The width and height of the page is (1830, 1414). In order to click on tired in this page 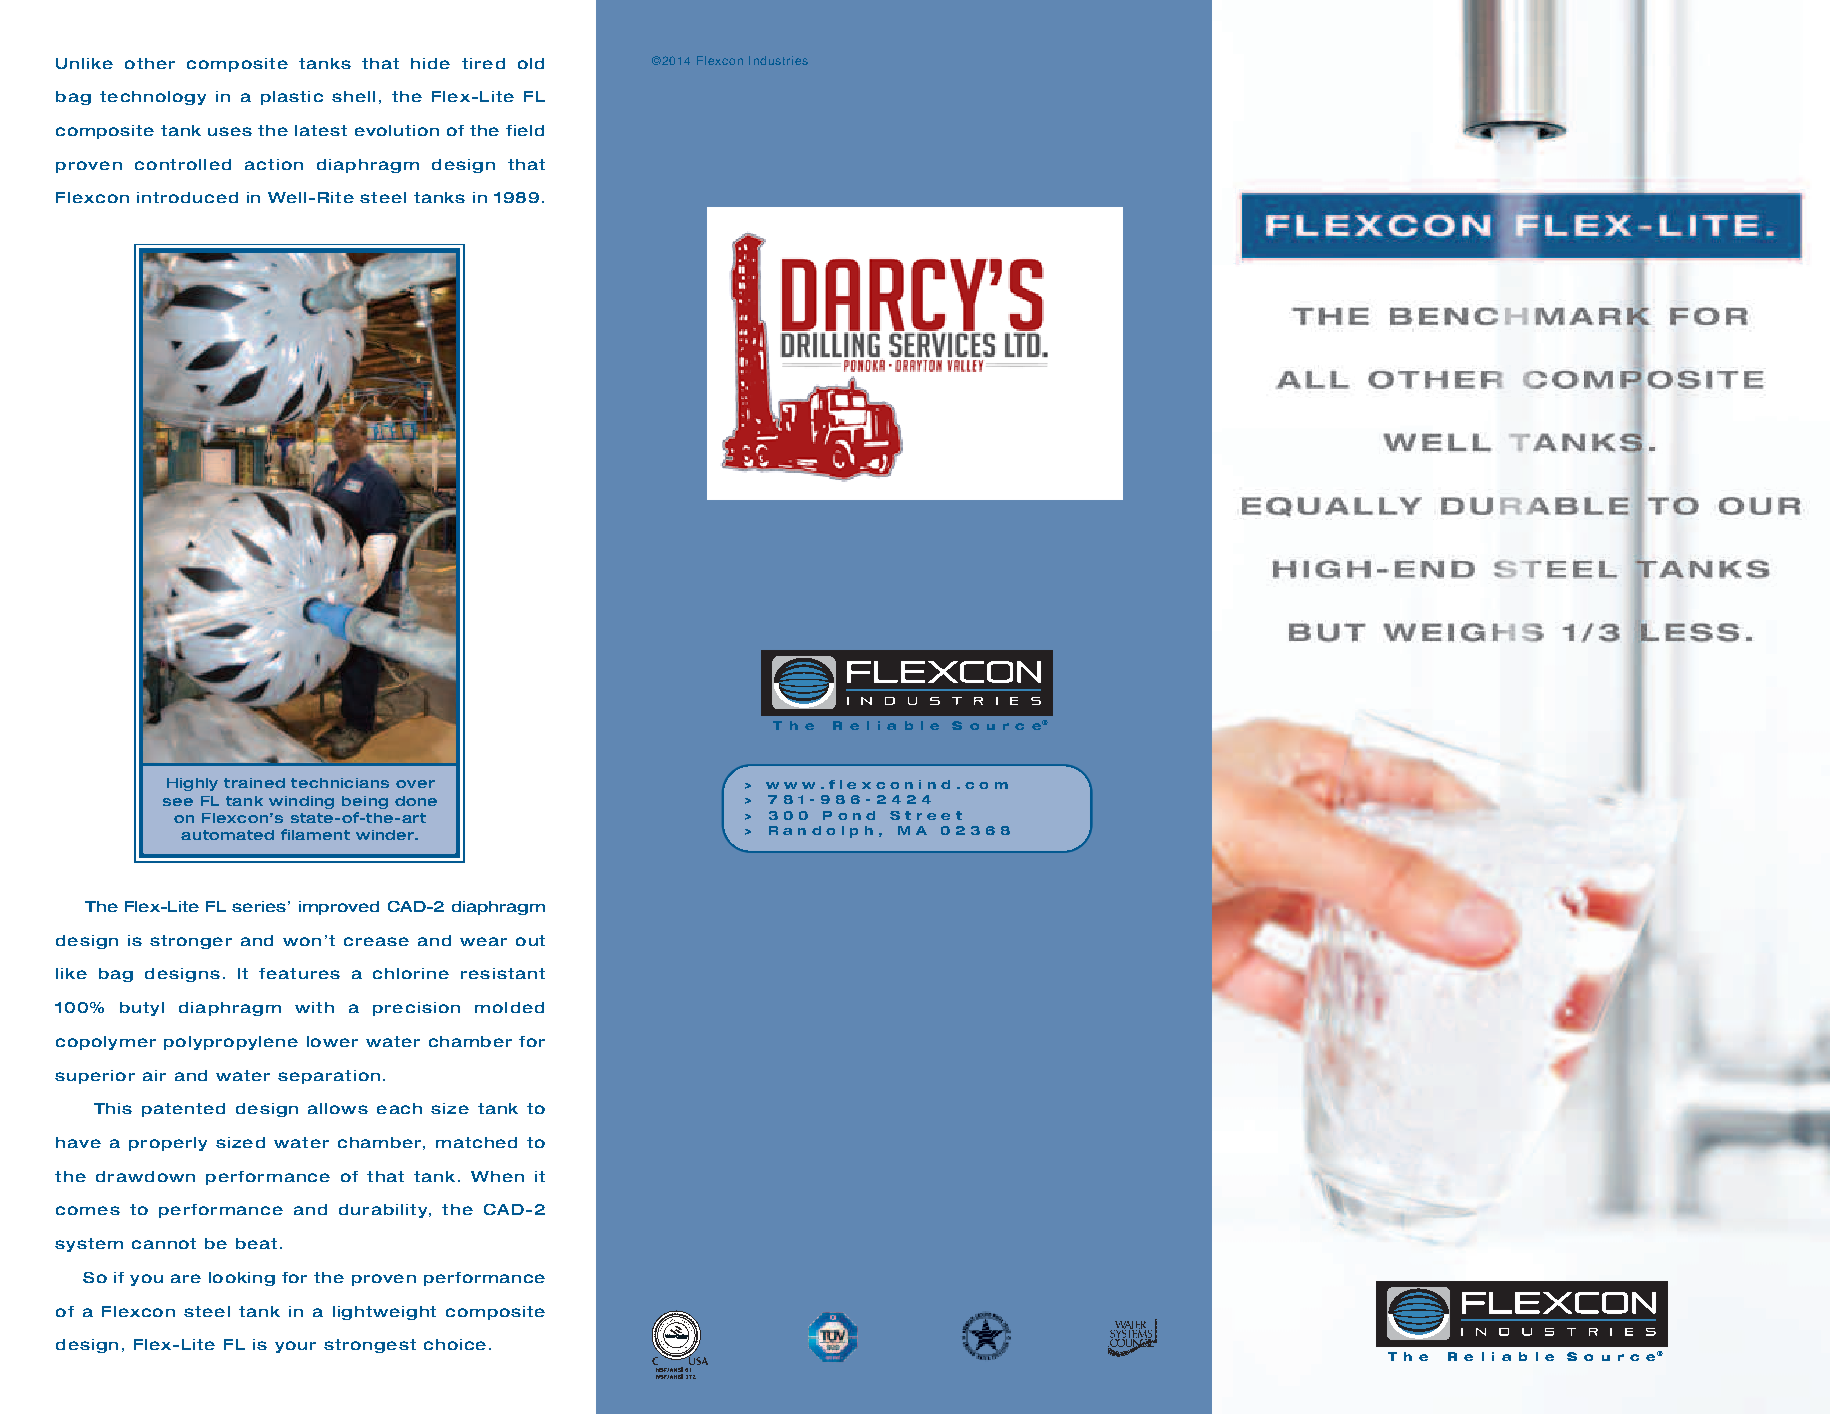, I will do `click(483, 63)`.
